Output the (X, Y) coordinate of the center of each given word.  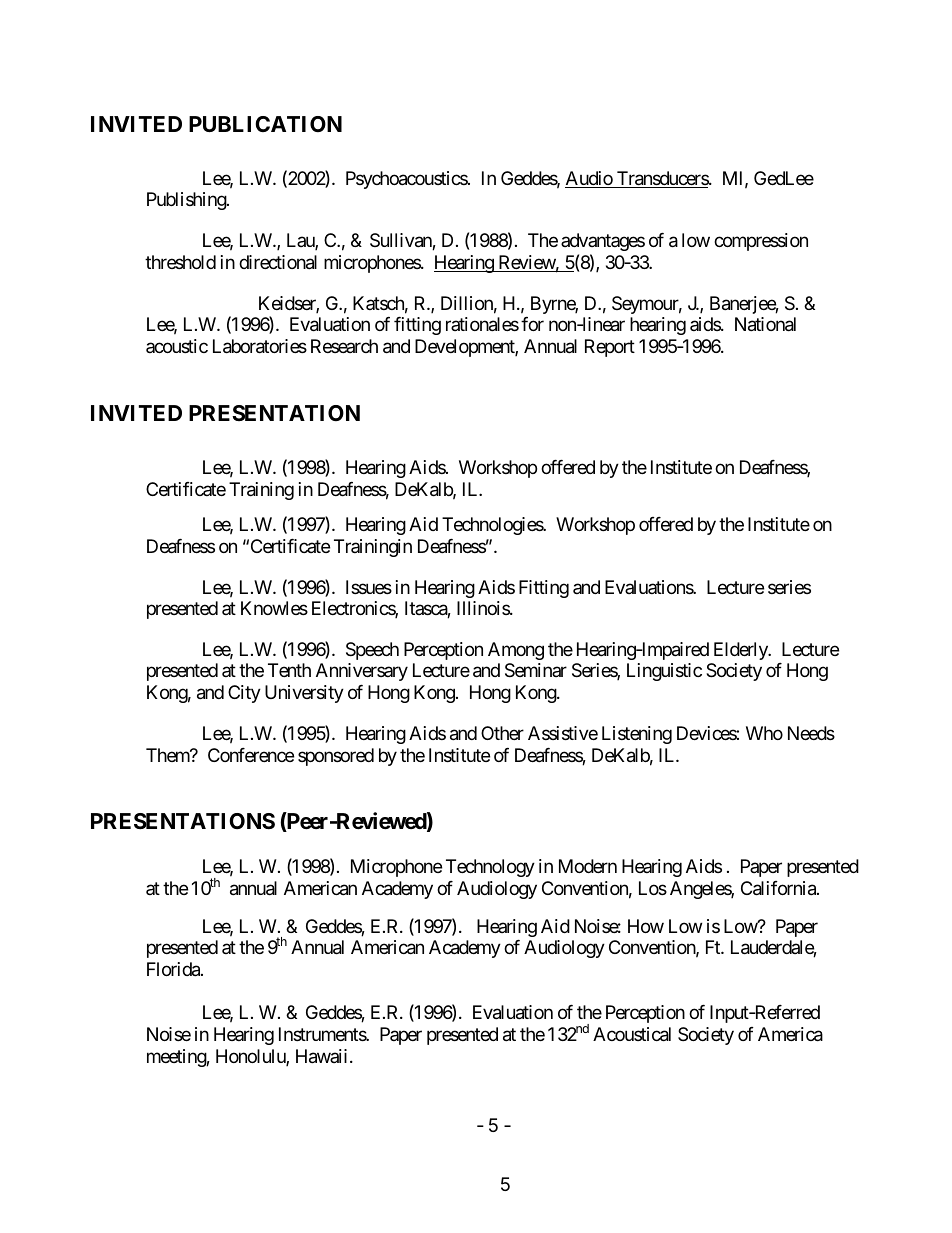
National (765, 324)
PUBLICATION (265, 124)
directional (278, 262)
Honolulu (251, 1057)
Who (764, 733)
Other (502, 733)
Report (610, 348)
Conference (251, 755)
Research (344, 346)
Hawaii (321, 1056)
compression (761, 242)
